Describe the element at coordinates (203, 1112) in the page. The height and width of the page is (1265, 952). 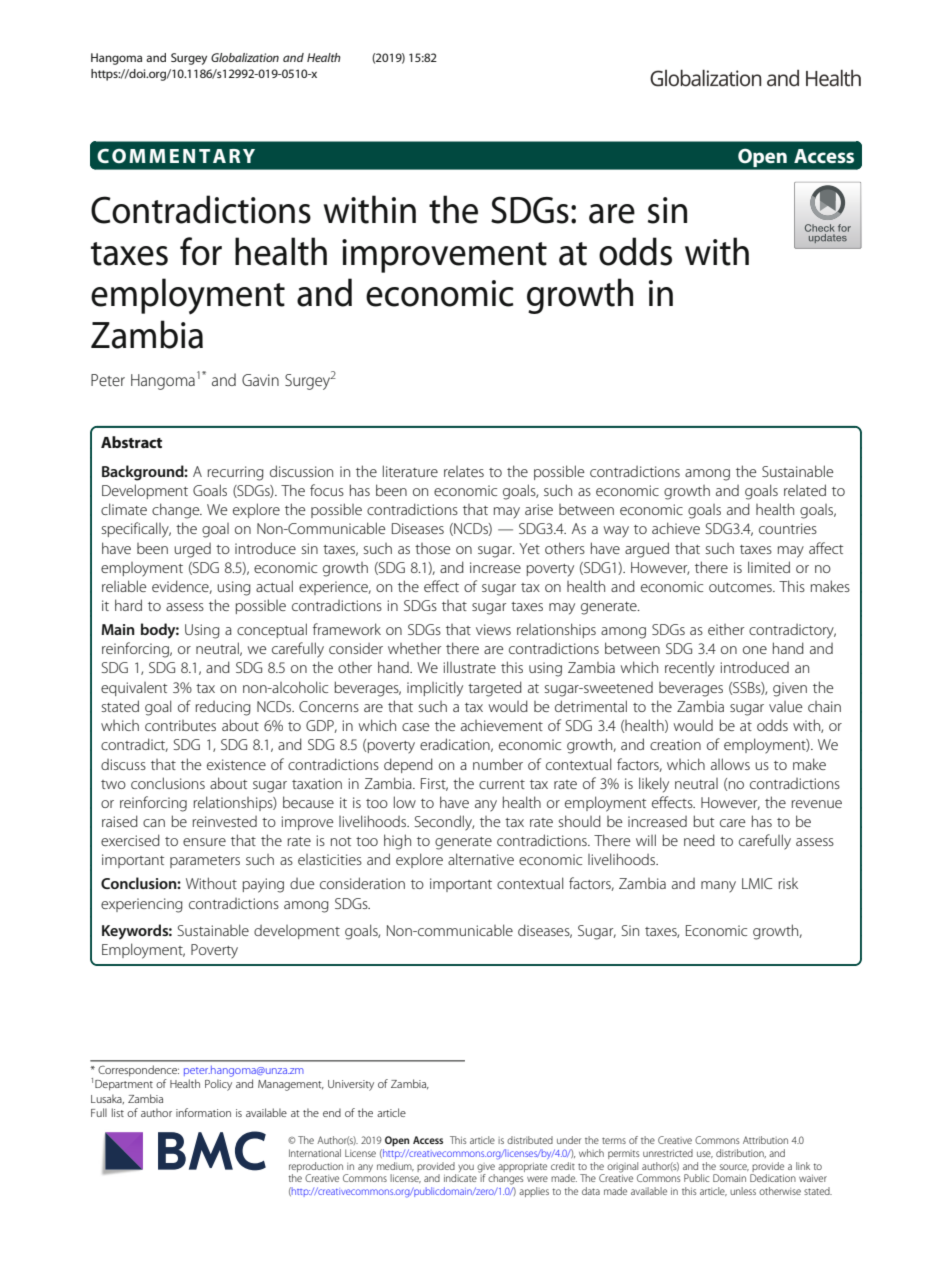
I see `information` at that location.
